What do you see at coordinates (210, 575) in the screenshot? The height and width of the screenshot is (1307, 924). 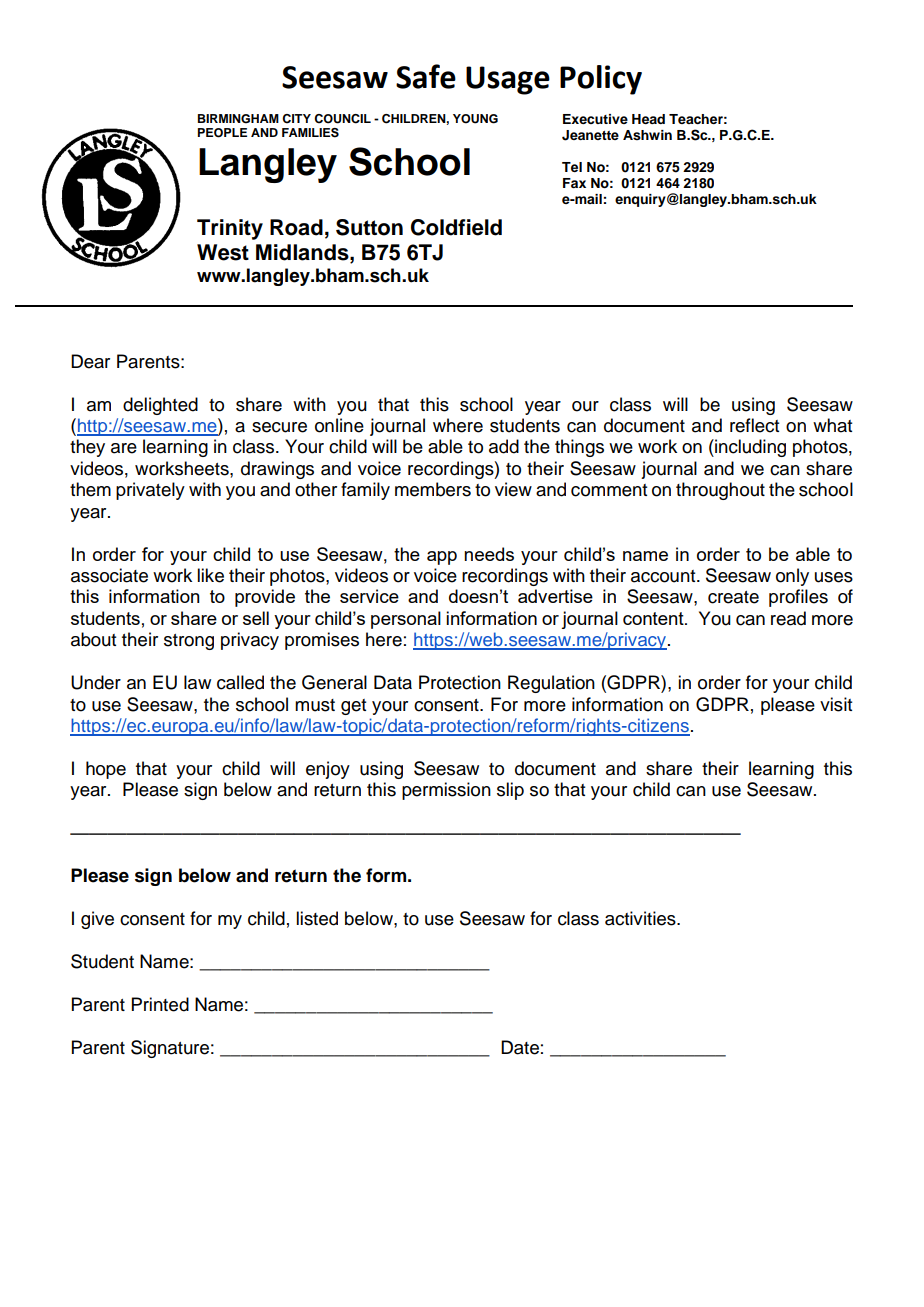 I see `like` at bounding box center [210, 575].
